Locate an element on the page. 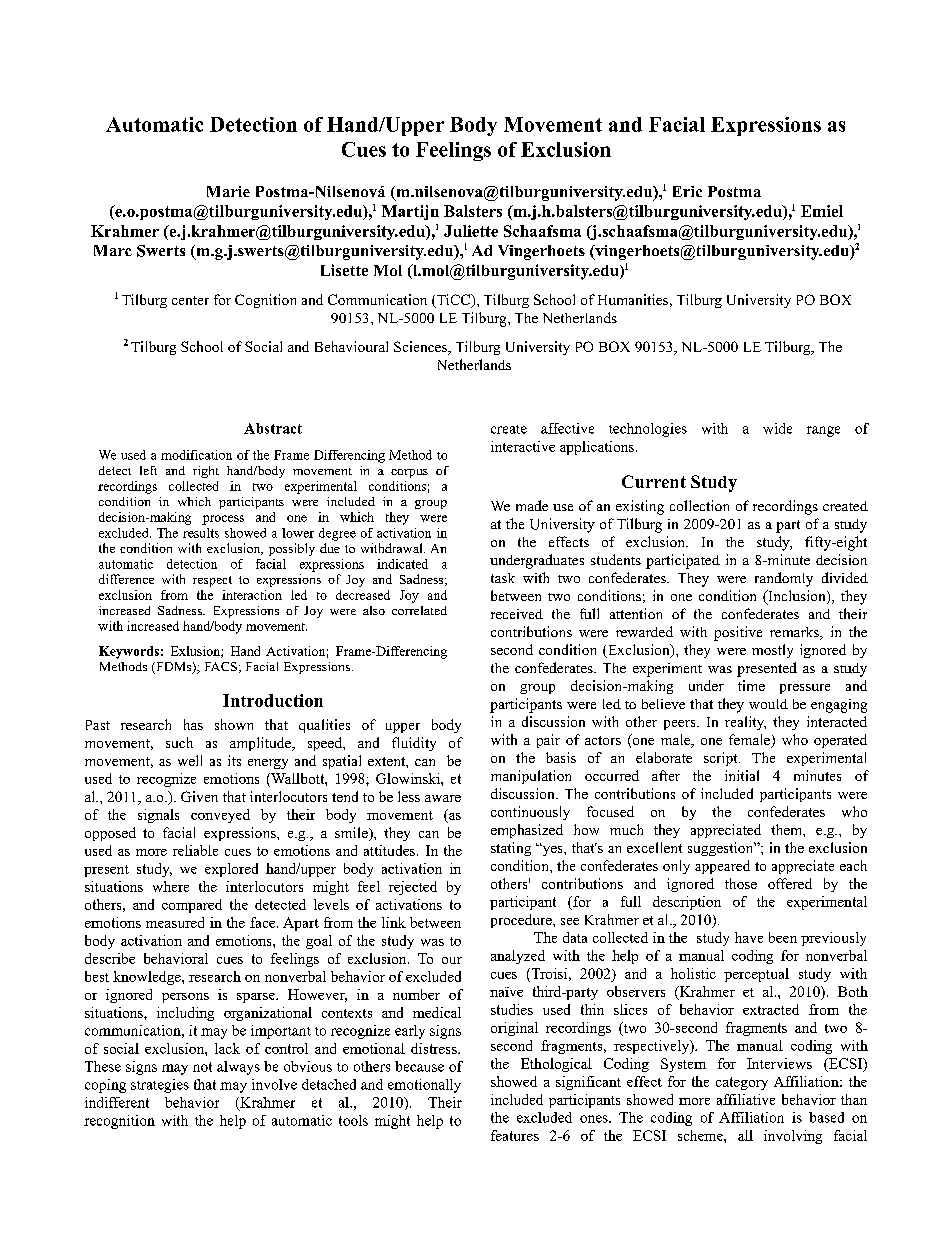 This page has width=952, height=1233. mostly is located at coordinates (772, 651).
